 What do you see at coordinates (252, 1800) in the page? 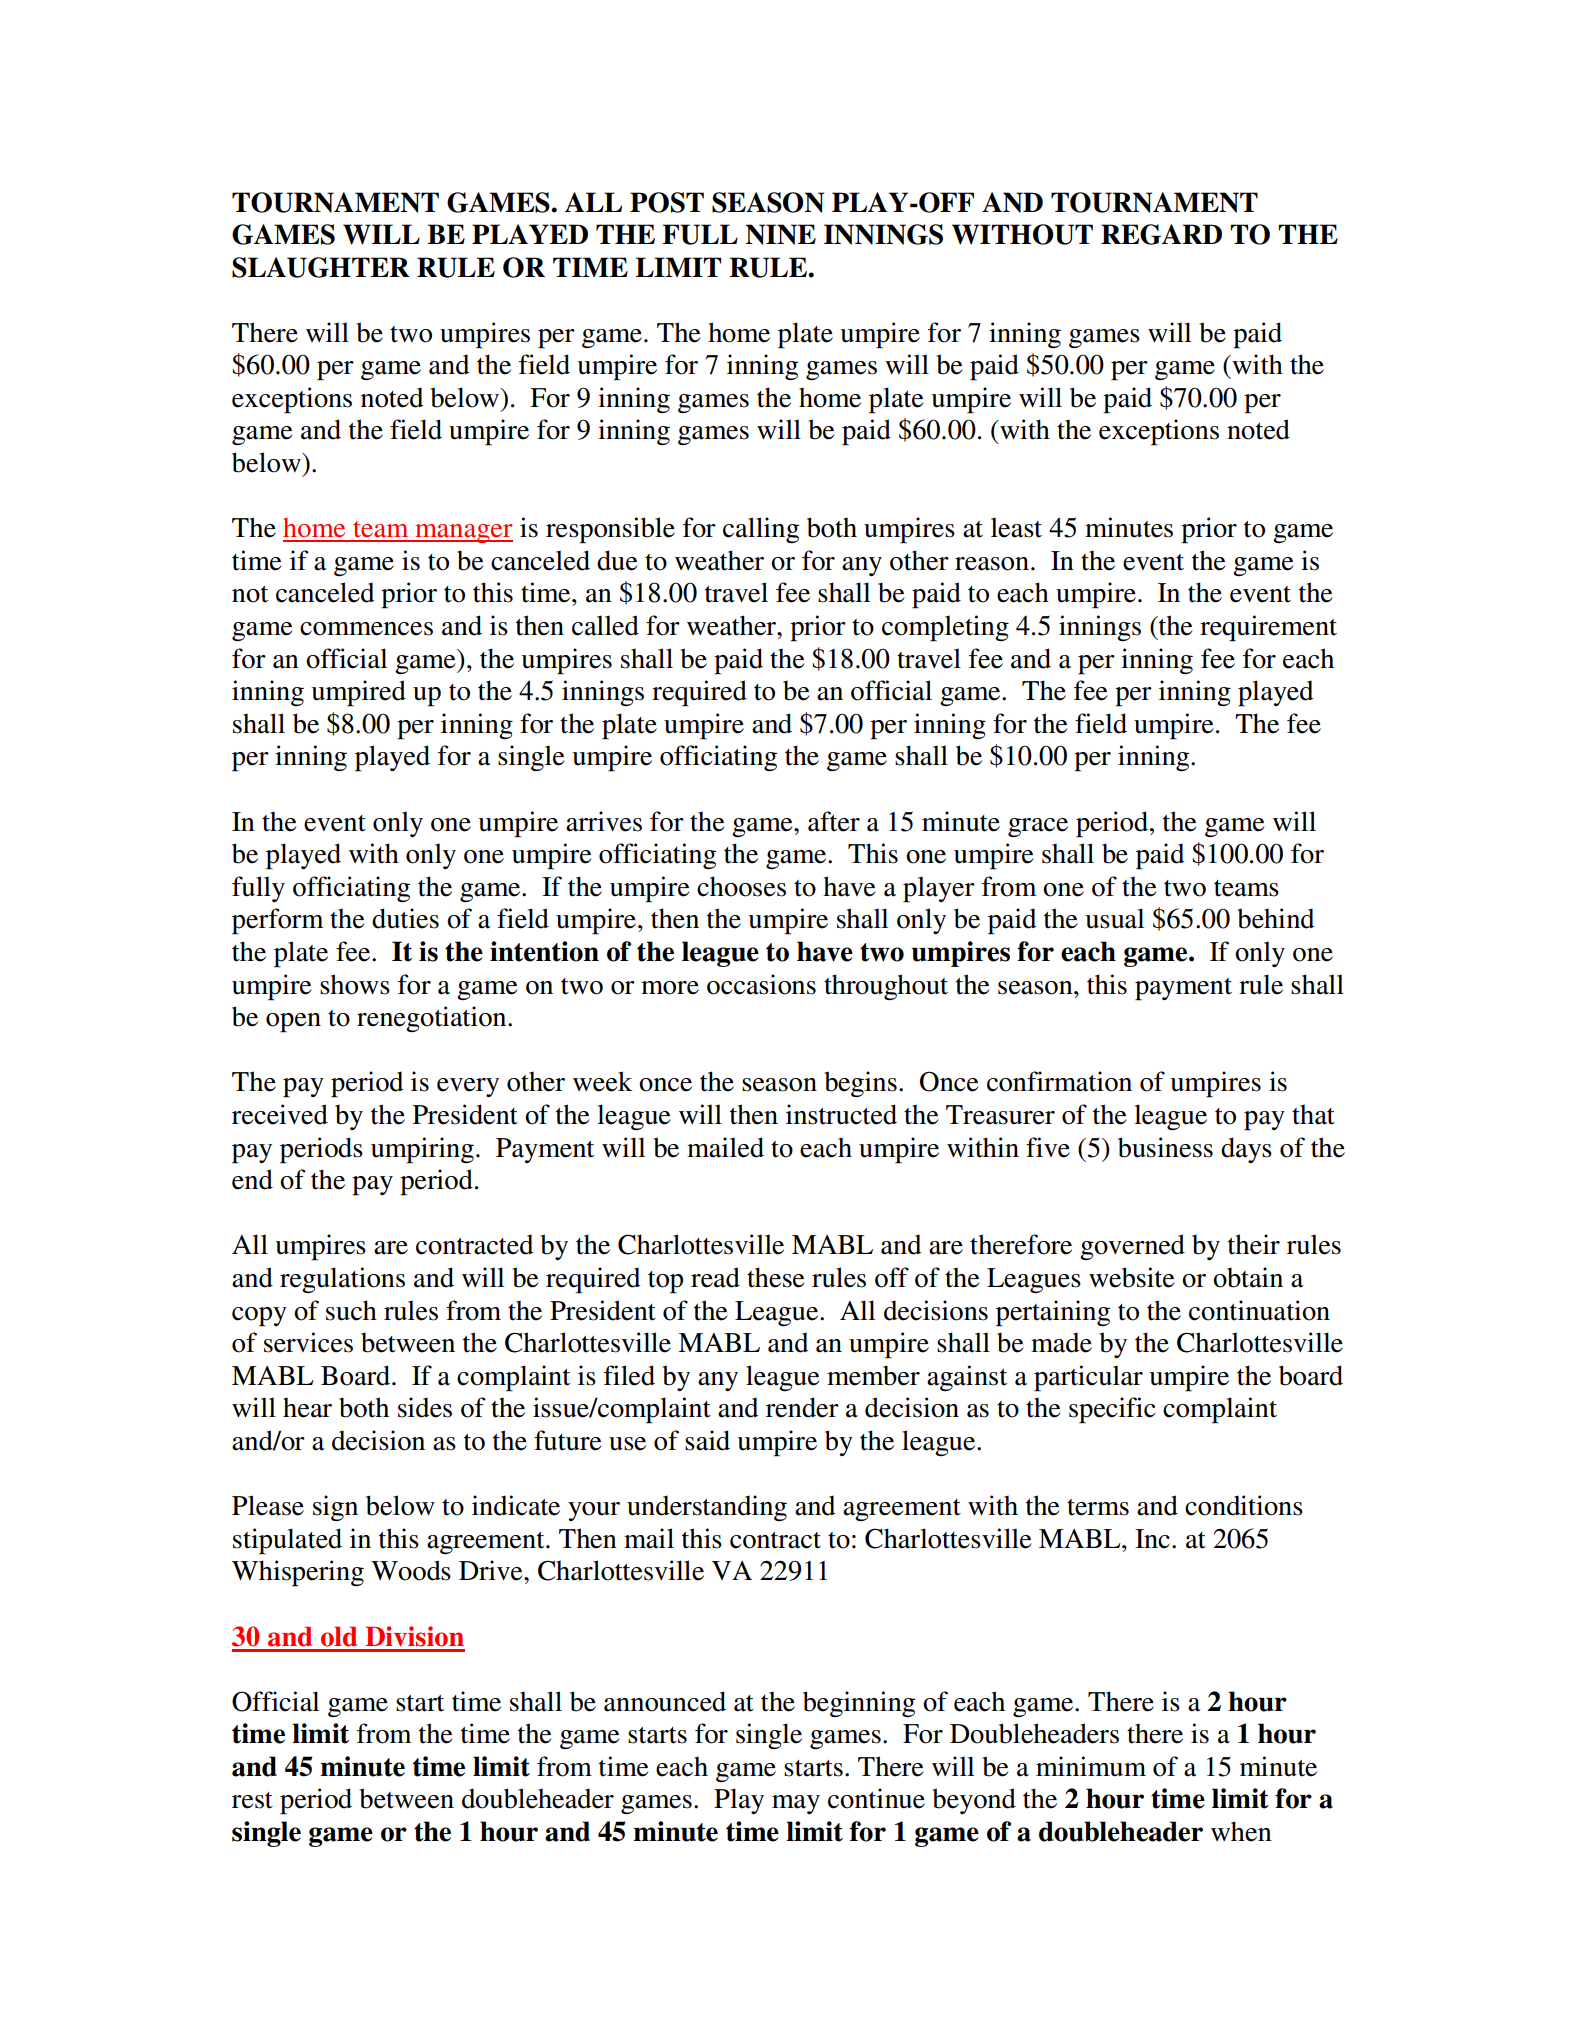
I see `rest` at bounding box center [252, 1800].
